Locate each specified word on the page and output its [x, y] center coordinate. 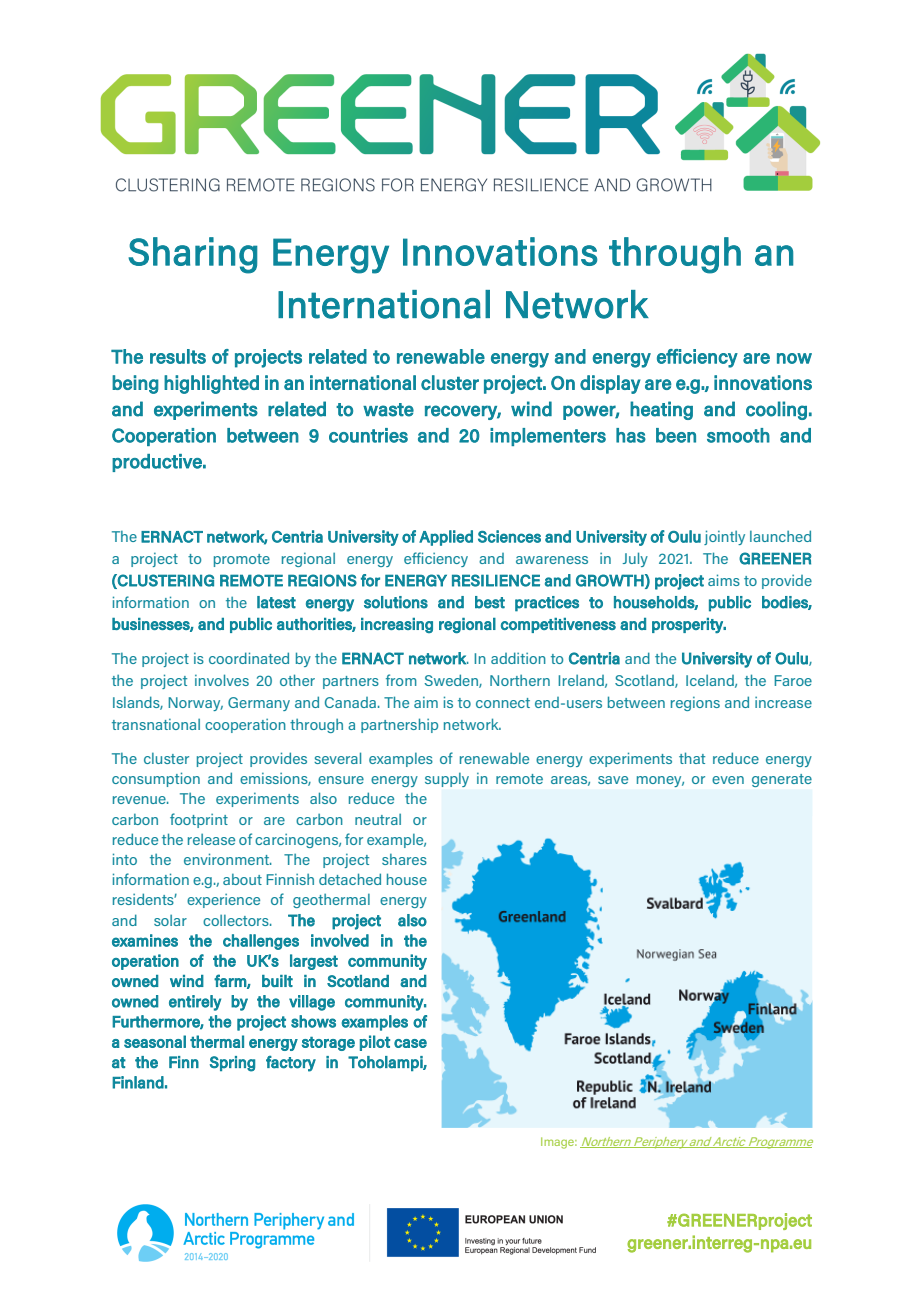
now [794, 358]
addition [518, 658]
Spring [232, 1064]
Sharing [193, 255]
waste [388, 410]
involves [222, 680]
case [410, 1043]
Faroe [793, 680]
